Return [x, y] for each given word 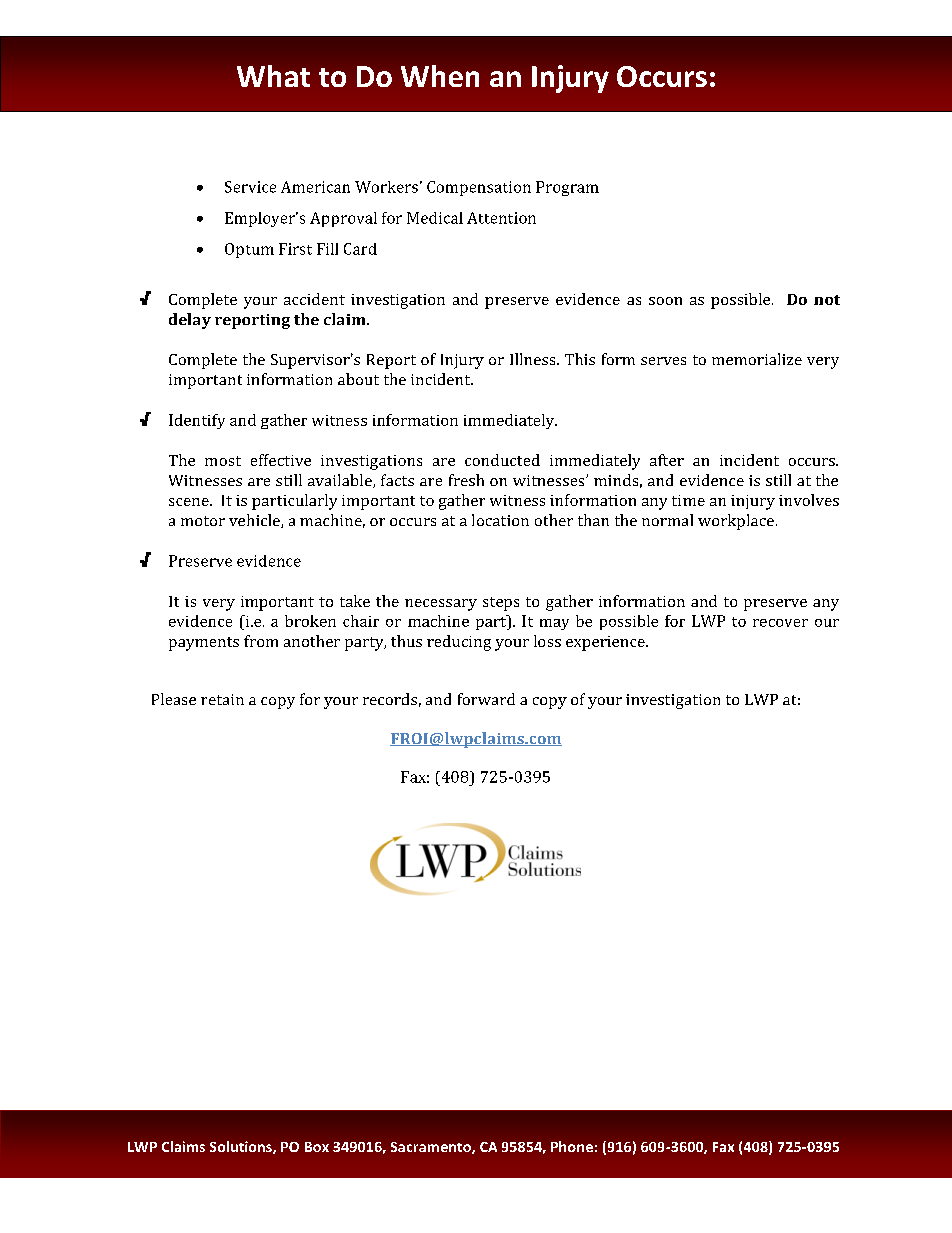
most [223, 461]
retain [222, 699]
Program [567, 188]
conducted [502, 460]
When [440, 76]
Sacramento [432, 1148]
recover [780, 623]
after [667, 460]
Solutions [242, 1147]
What [273, 76]
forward [486, 699]
